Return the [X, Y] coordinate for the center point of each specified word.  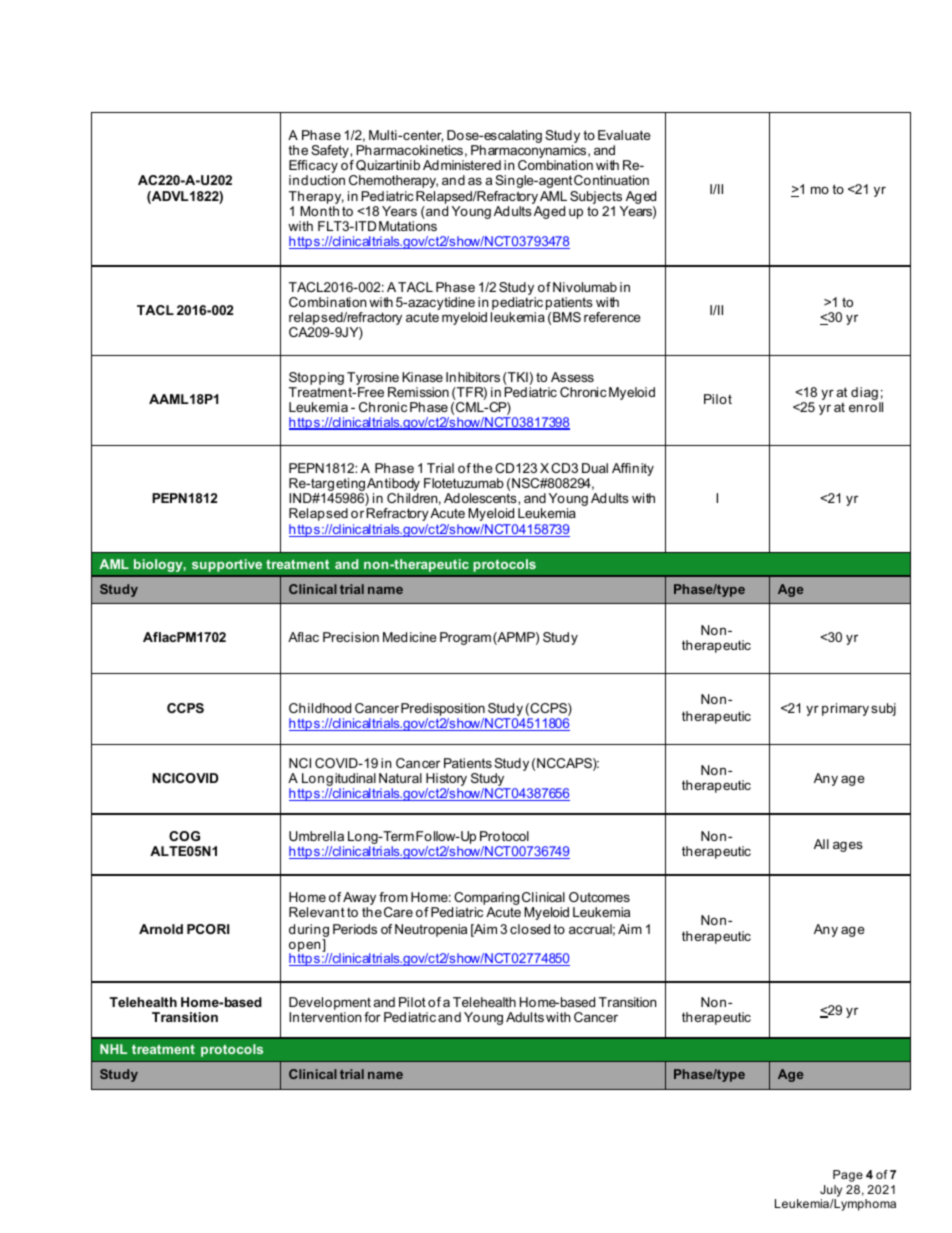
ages [848, 846]
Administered [462, 165]
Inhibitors [473, 377]
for [372, 1017]
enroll [866, 407]
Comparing [485, 900]
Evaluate [624, 135]
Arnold [161, 929]
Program [465, 638]
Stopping [316, 380]
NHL [113, 1049]
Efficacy [313, 168]
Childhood [320, 708]
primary [845, 709]
